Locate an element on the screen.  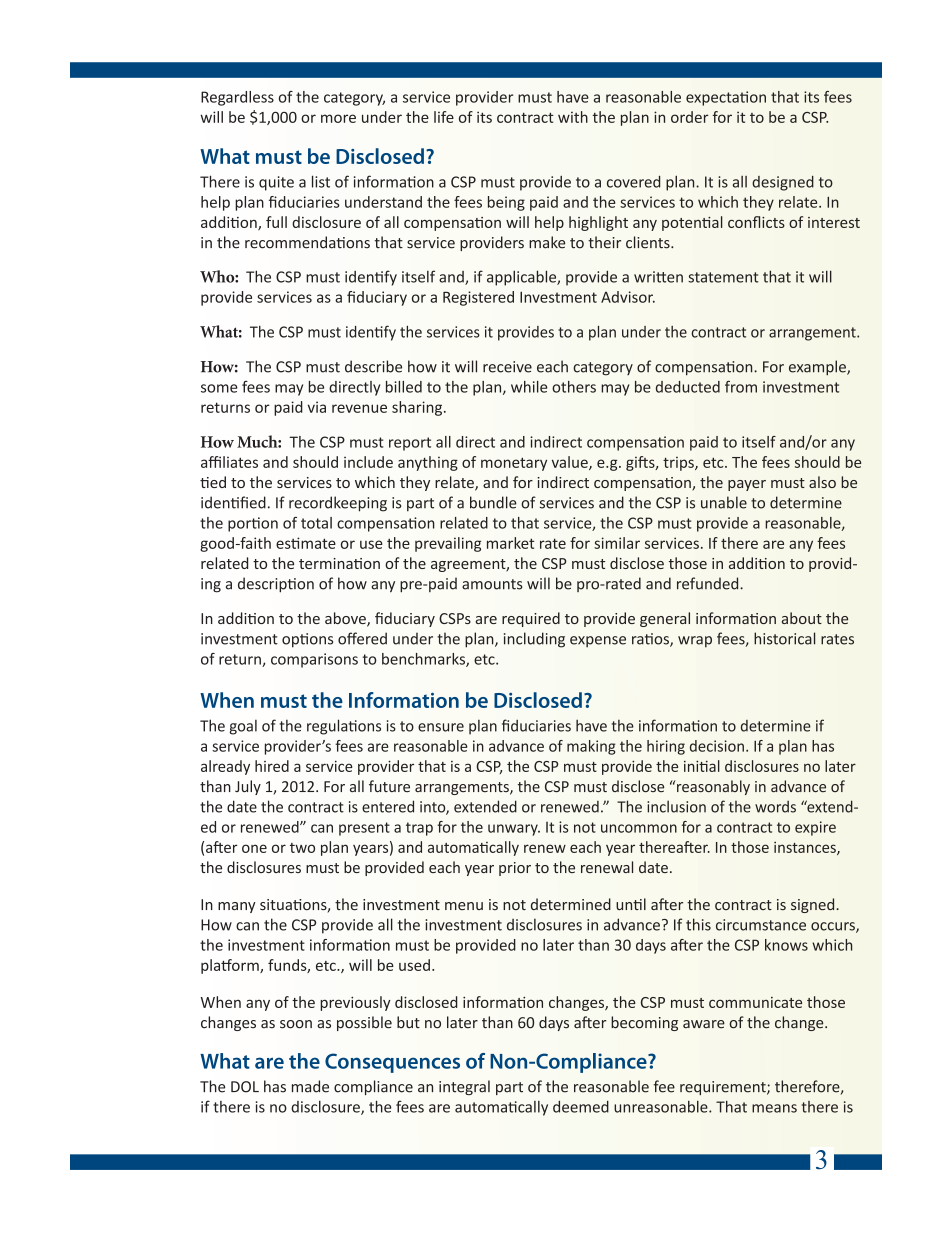
opti is located at coordinates (295, 640).
